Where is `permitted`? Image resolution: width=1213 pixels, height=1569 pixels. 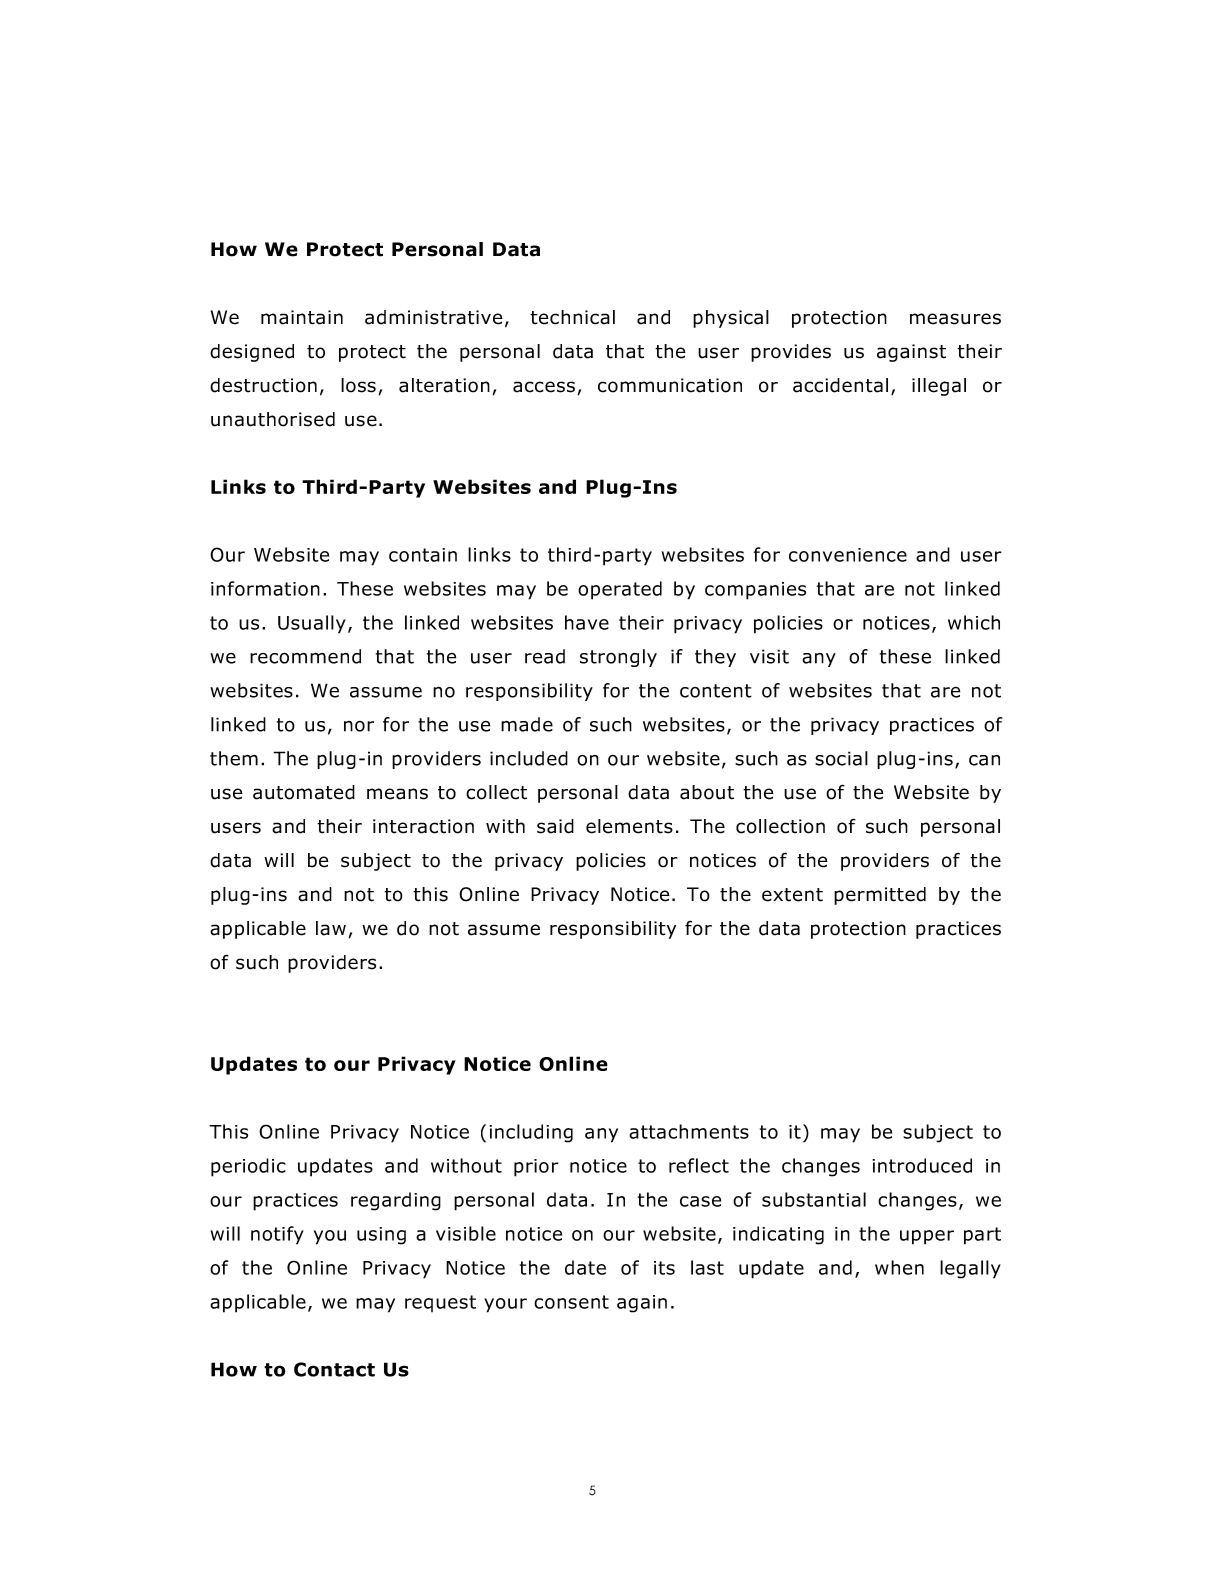
permitted is located at coordinates (880, 896).
